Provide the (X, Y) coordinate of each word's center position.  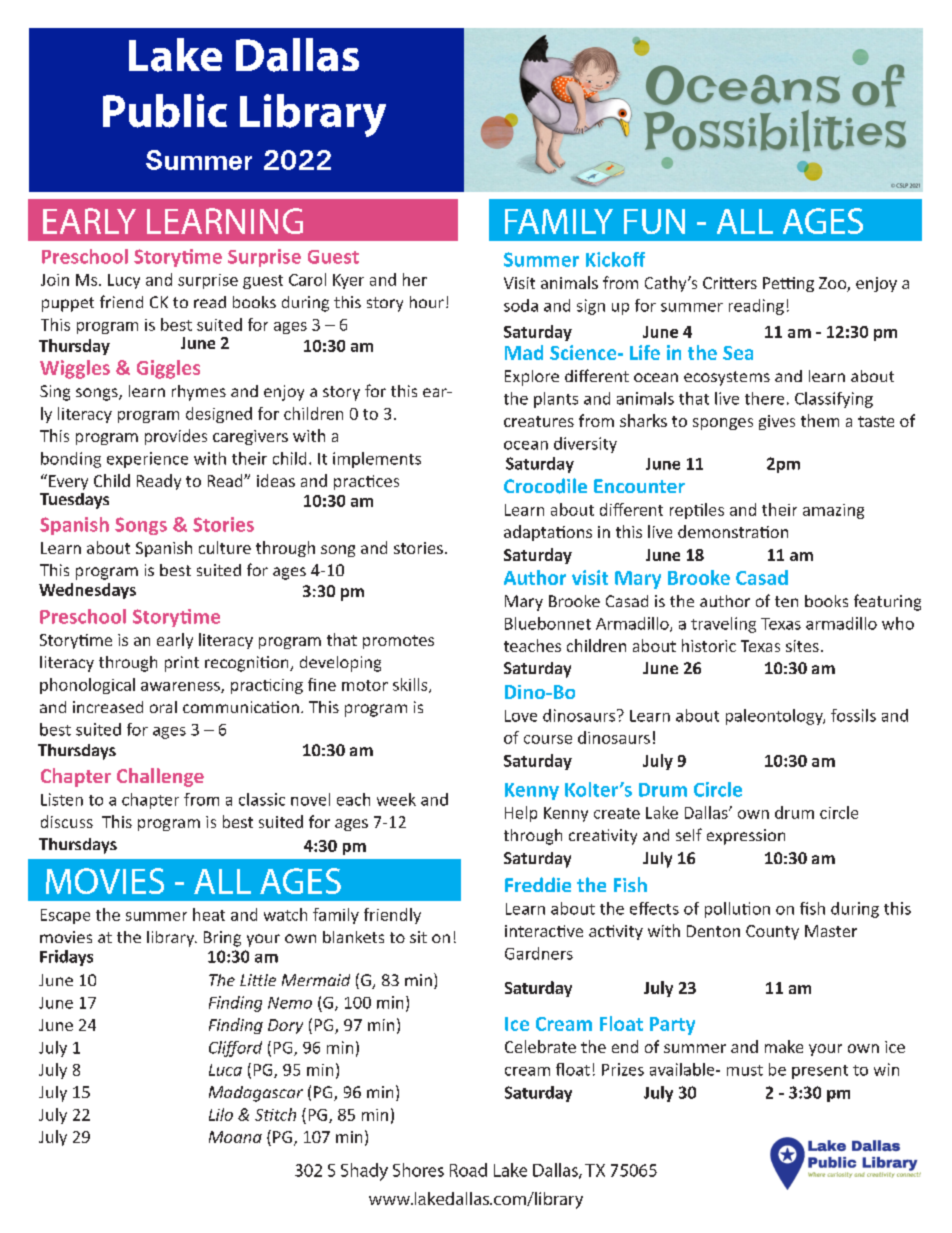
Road (468, 1170)
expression (746, 837)
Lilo (221, 1114)
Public (165, 111)
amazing (833, 511)
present (820, 1072)
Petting (788, 284)
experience (147, 460)
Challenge (160, 777)
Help (521, 814)
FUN (654, 221)
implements (377, 460)
